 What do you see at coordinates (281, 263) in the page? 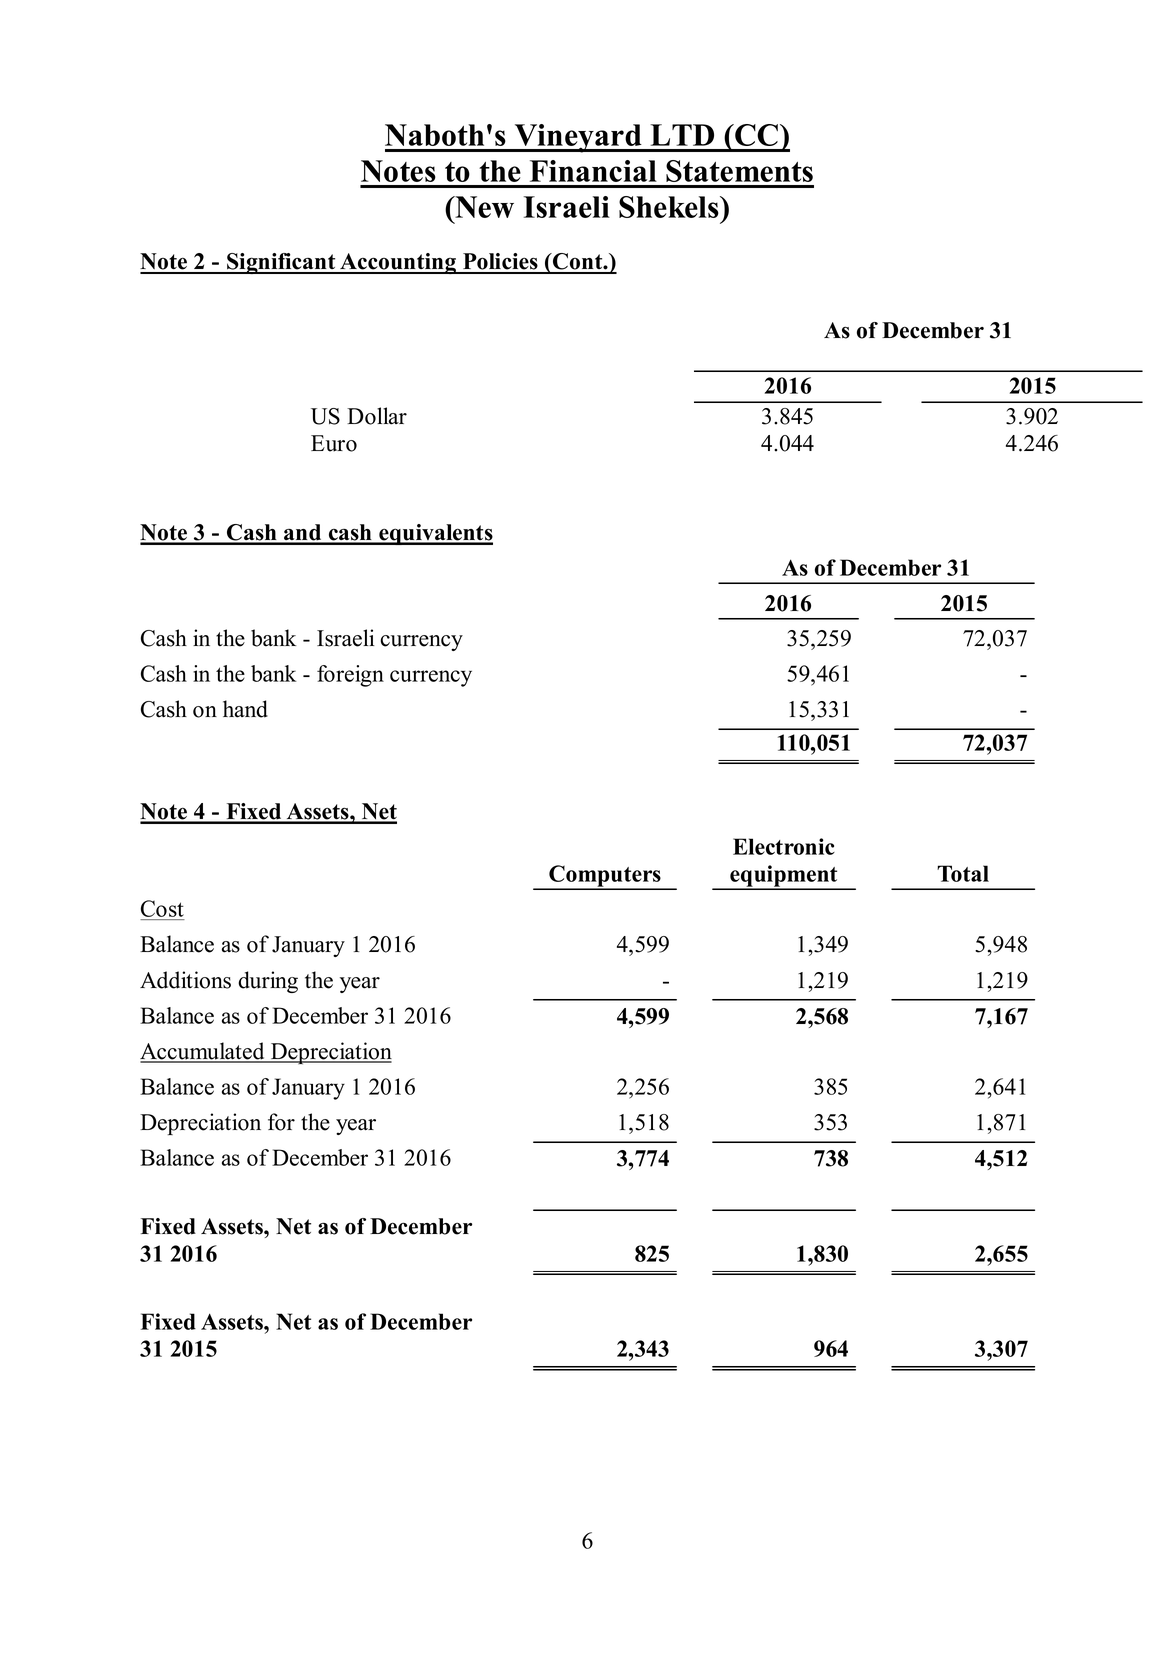
I see `Significant` at bounding box center [281, 263].
